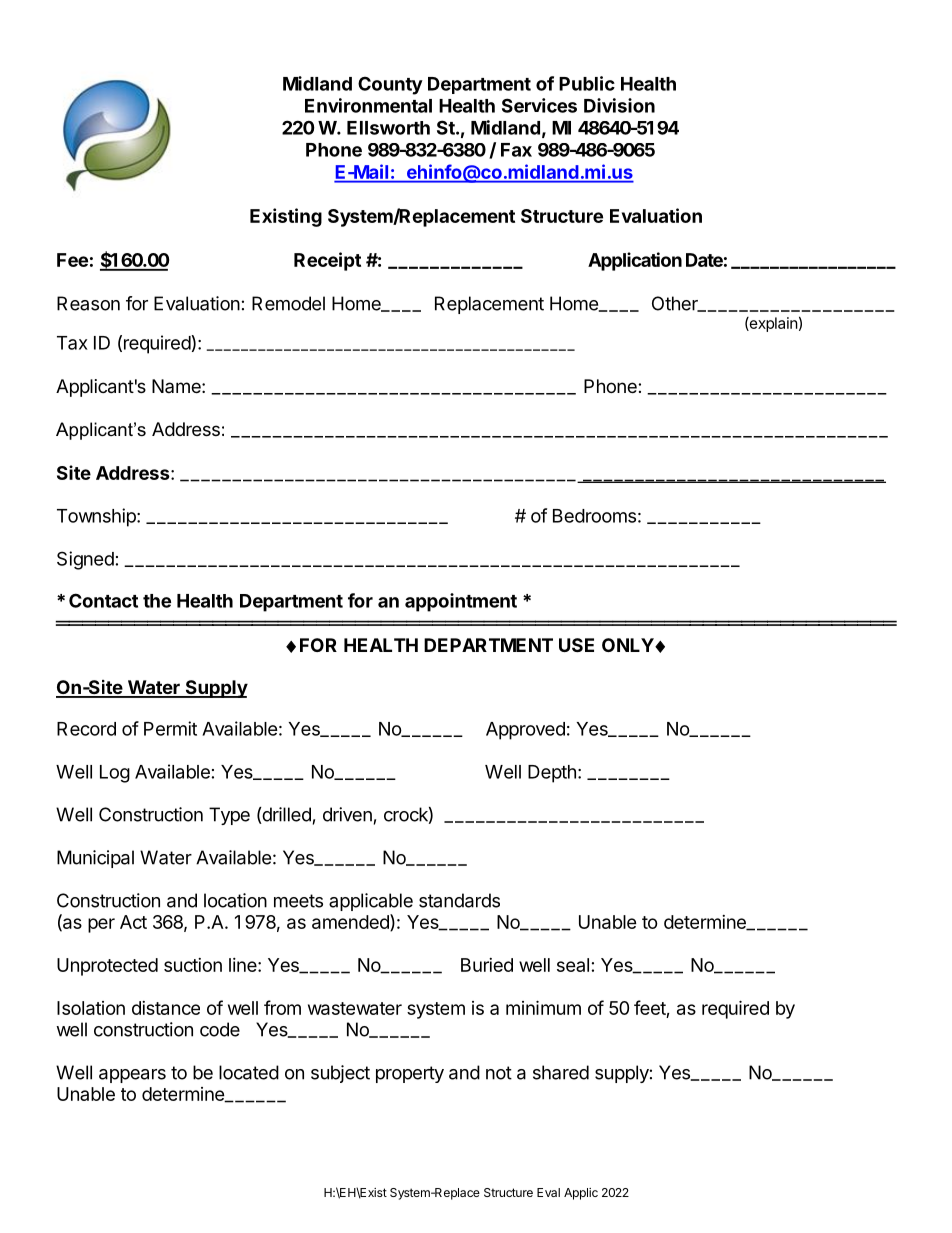 This image has width=952, height=1233. What do you see at coordinates (132, 1076) in the image?
I see `appears` at bounding box center [132, 1076].
